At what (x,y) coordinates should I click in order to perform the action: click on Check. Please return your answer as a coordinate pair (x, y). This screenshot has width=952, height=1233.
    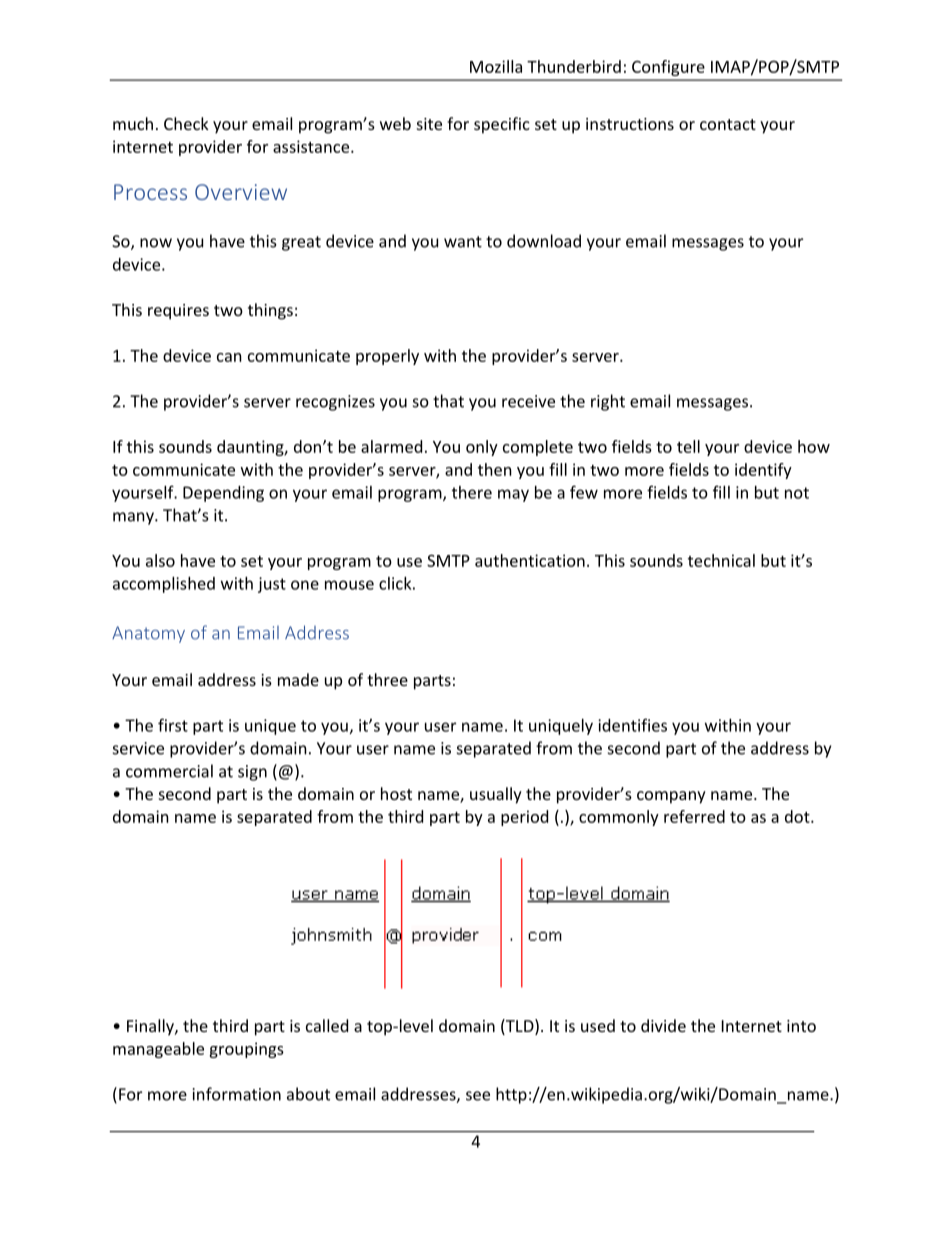
    Looking at the image, I should click on (186, 123).
